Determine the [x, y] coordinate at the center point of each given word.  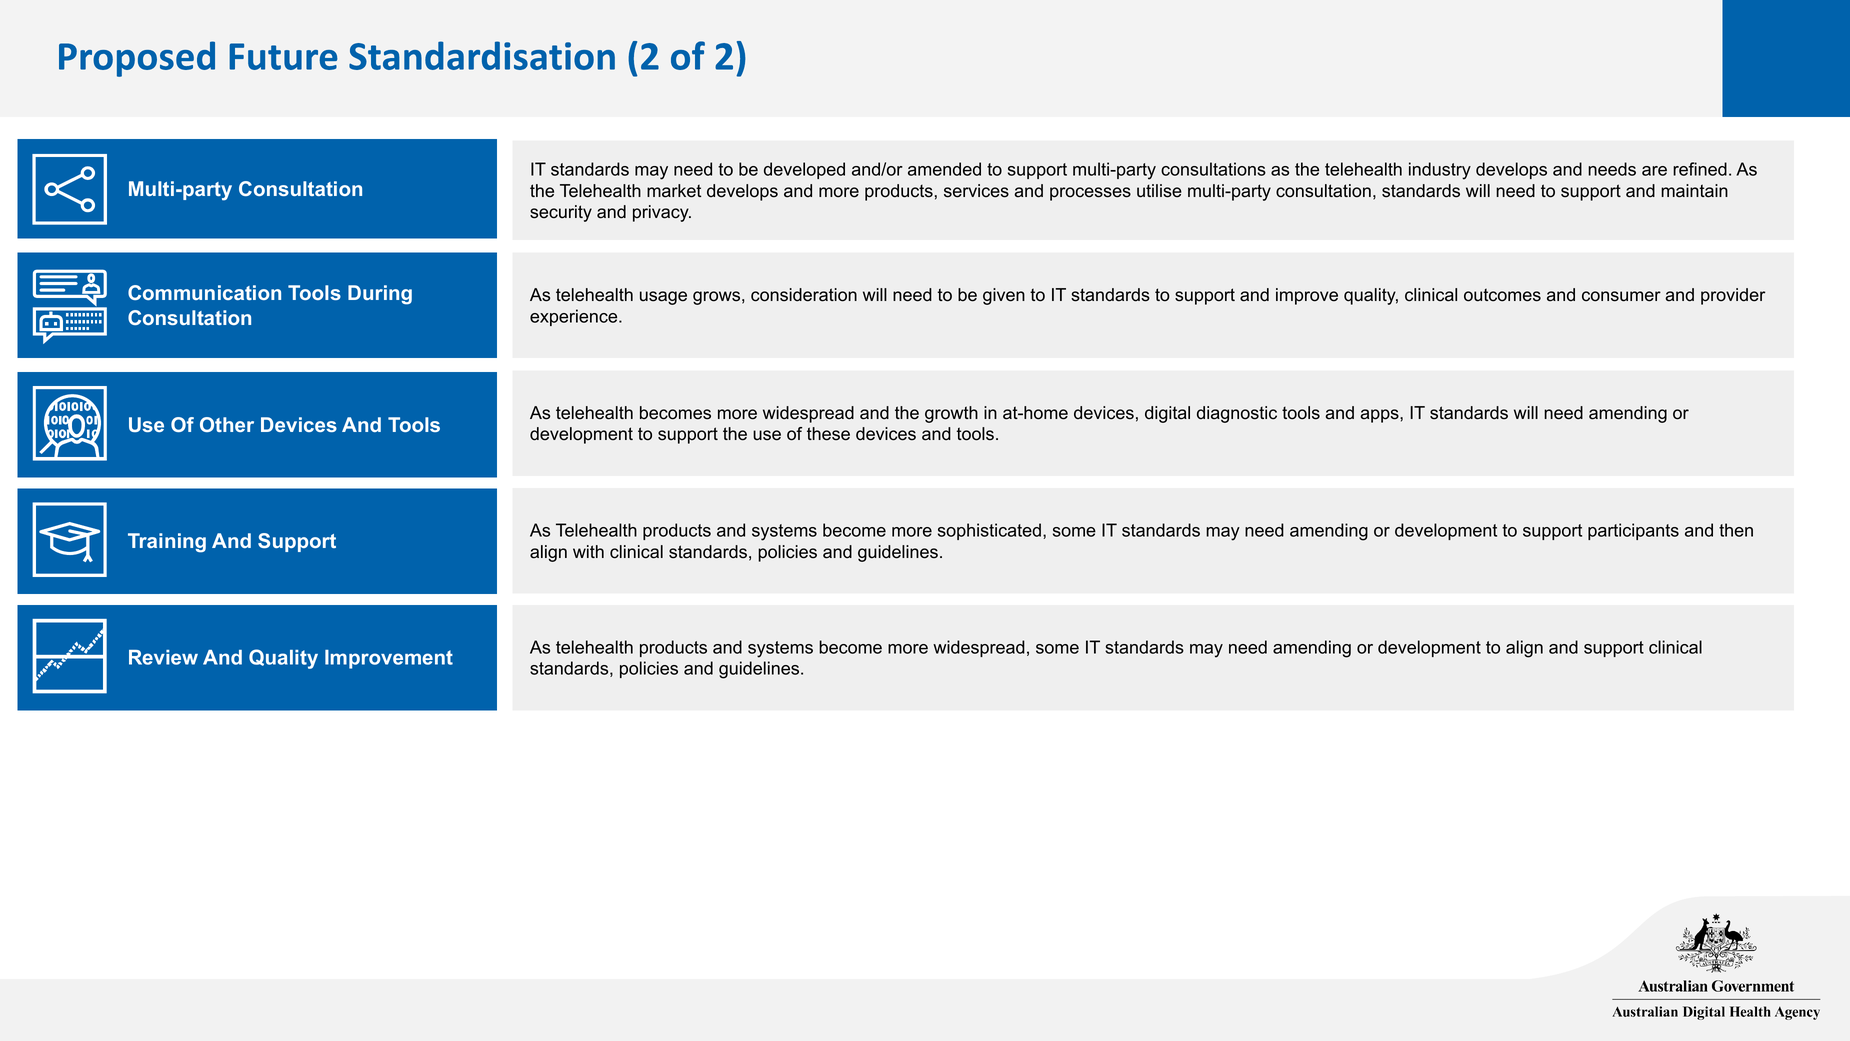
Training [167, 543]
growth [951, 414]
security [561, 213]
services [976, 191]
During [380, 295]
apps [1380, 416]
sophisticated [989, 531]
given [1004, 296]
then [1736, 530]
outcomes [1502, 295]
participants [1633, 531]
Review [163, 657]
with [588, 551]
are [1654, 171]
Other [227, 424]
